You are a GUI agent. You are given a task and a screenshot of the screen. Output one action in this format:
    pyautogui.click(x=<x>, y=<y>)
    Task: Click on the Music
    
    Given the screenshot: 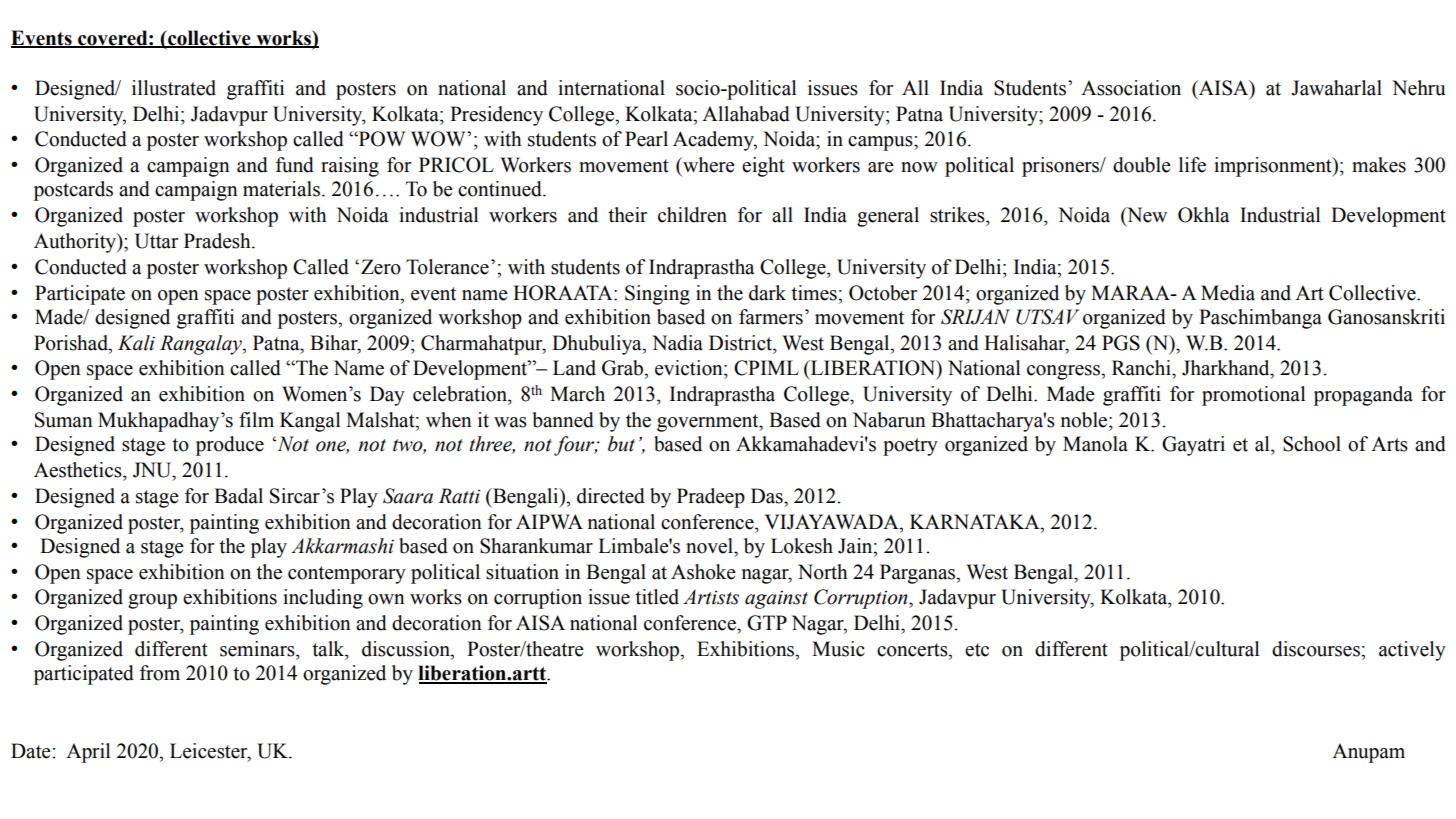 What is the action you would take?
    pyautogui.click(x=838, y=649)
